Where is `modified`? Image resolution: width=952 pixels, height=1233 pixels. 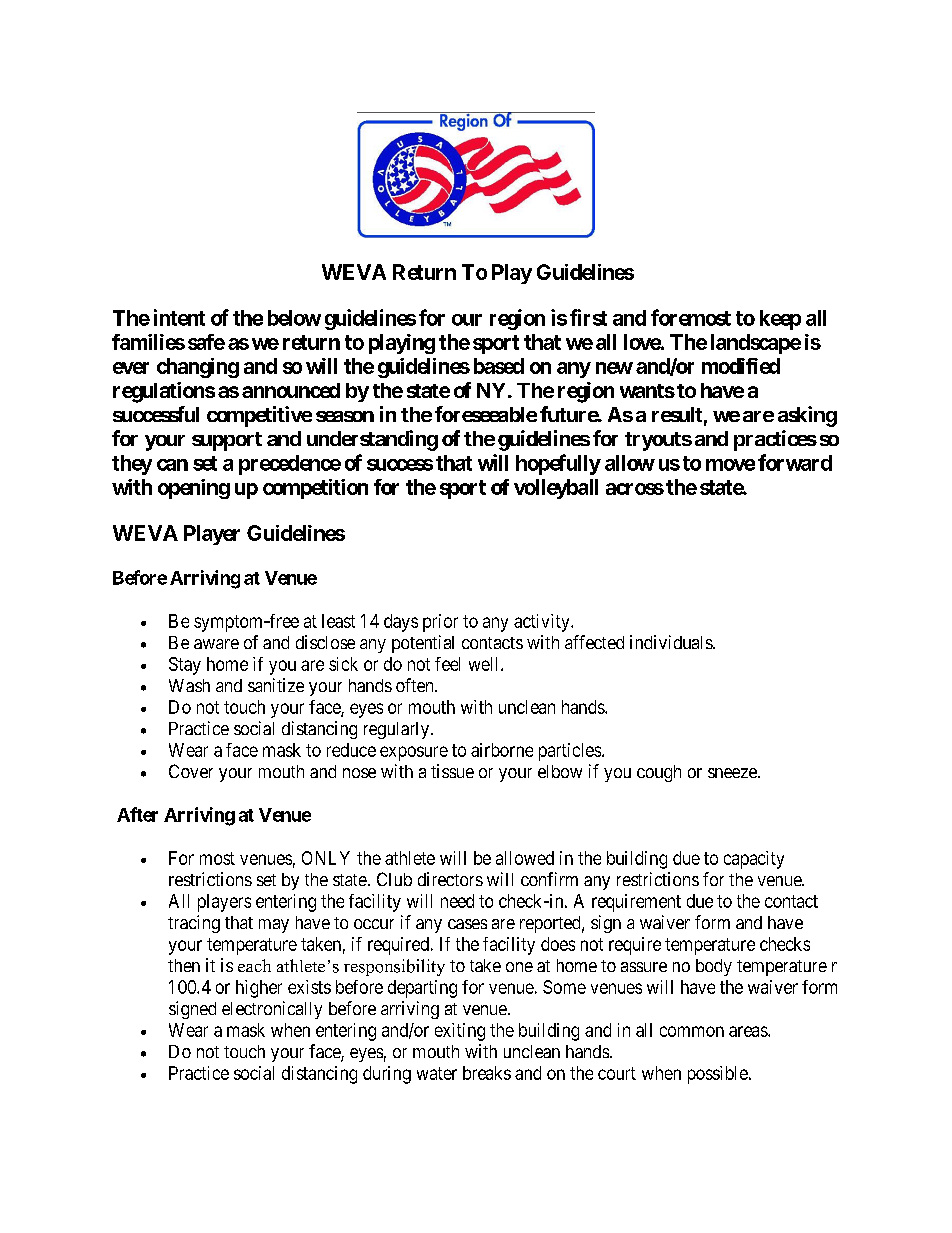
modified is located at coordinates (741, 366).
